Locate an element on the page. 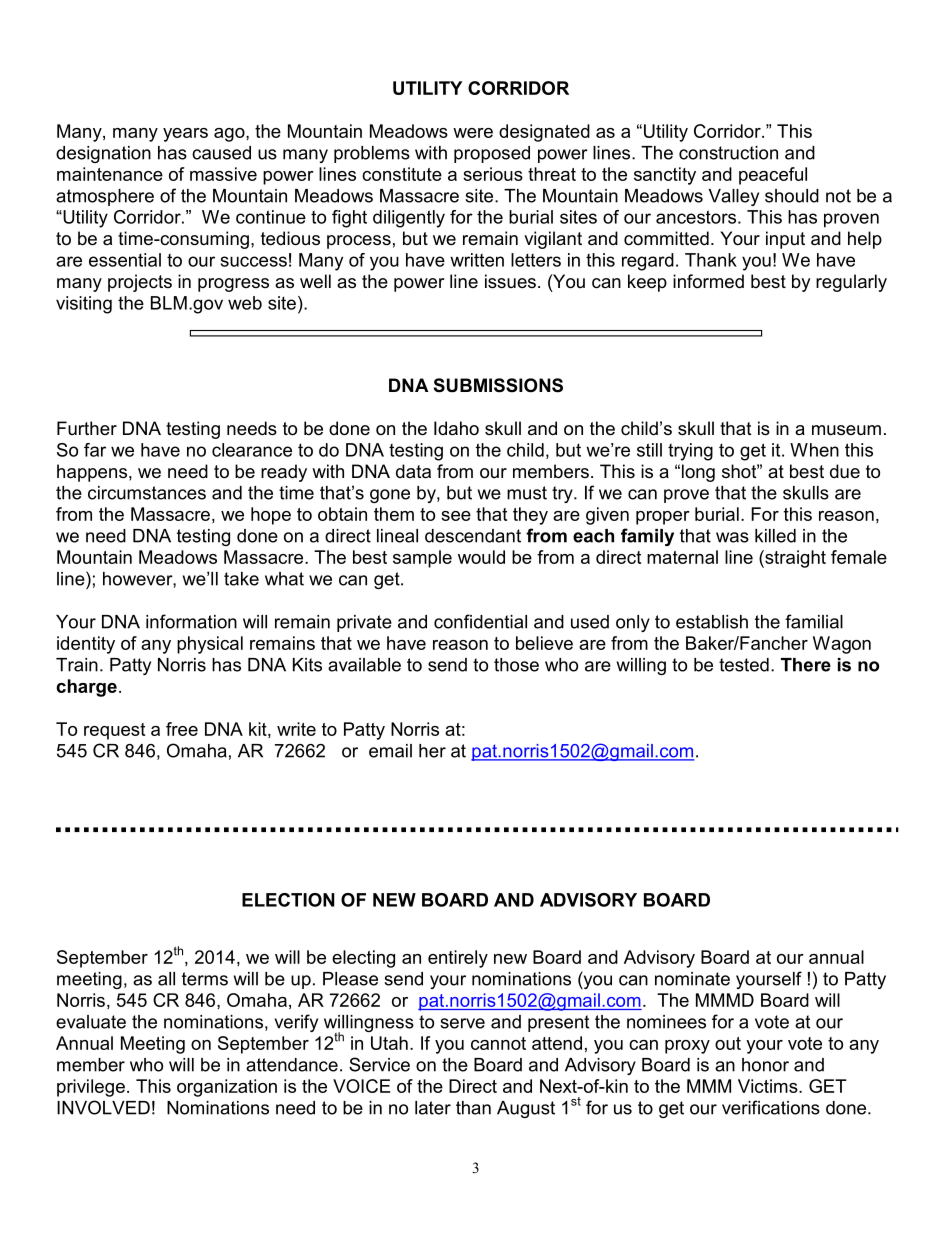  tested is located at coordinates (744, 665).
